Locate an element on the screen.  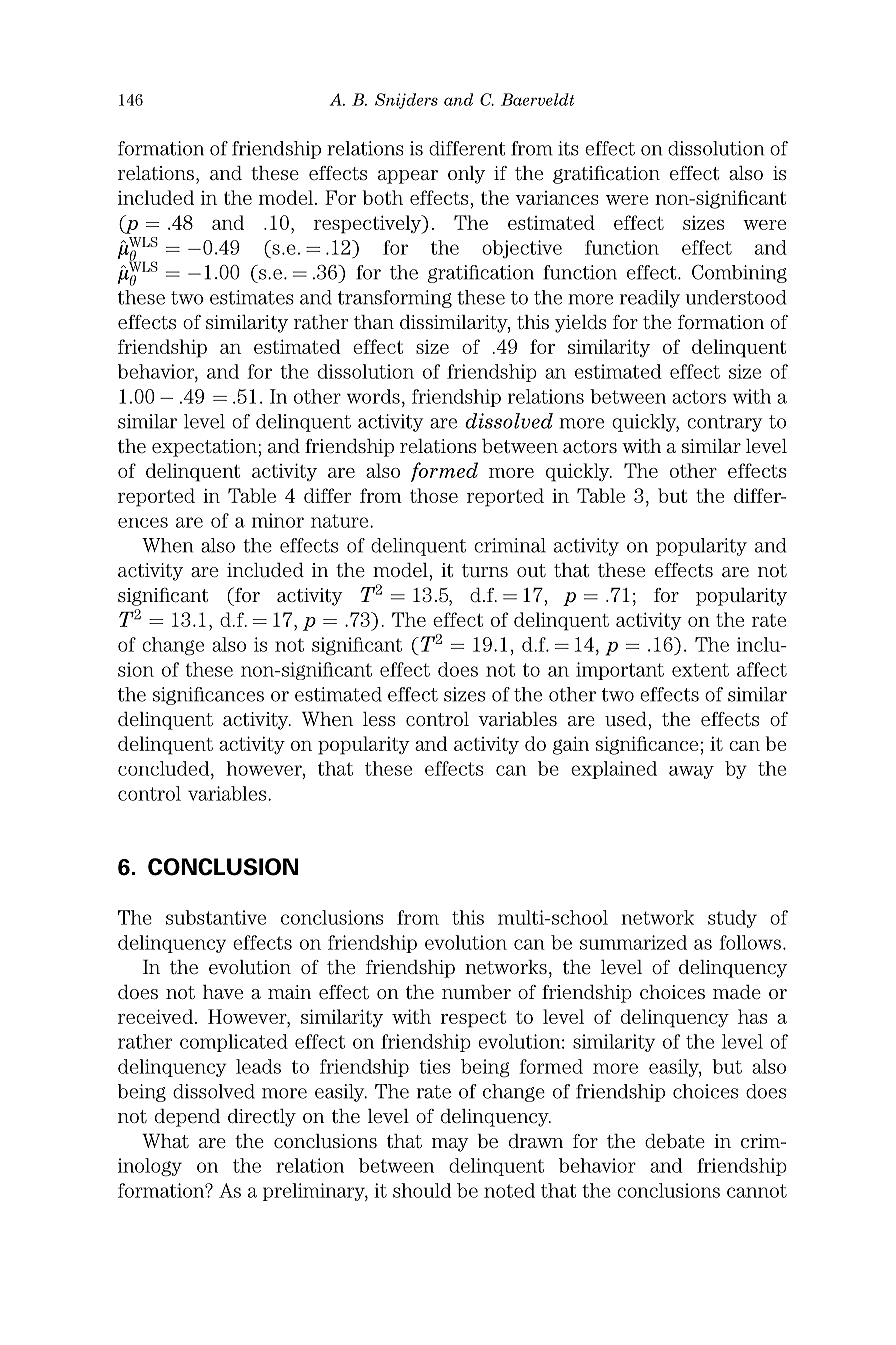
concluded is located at coordinates (165, 768).
